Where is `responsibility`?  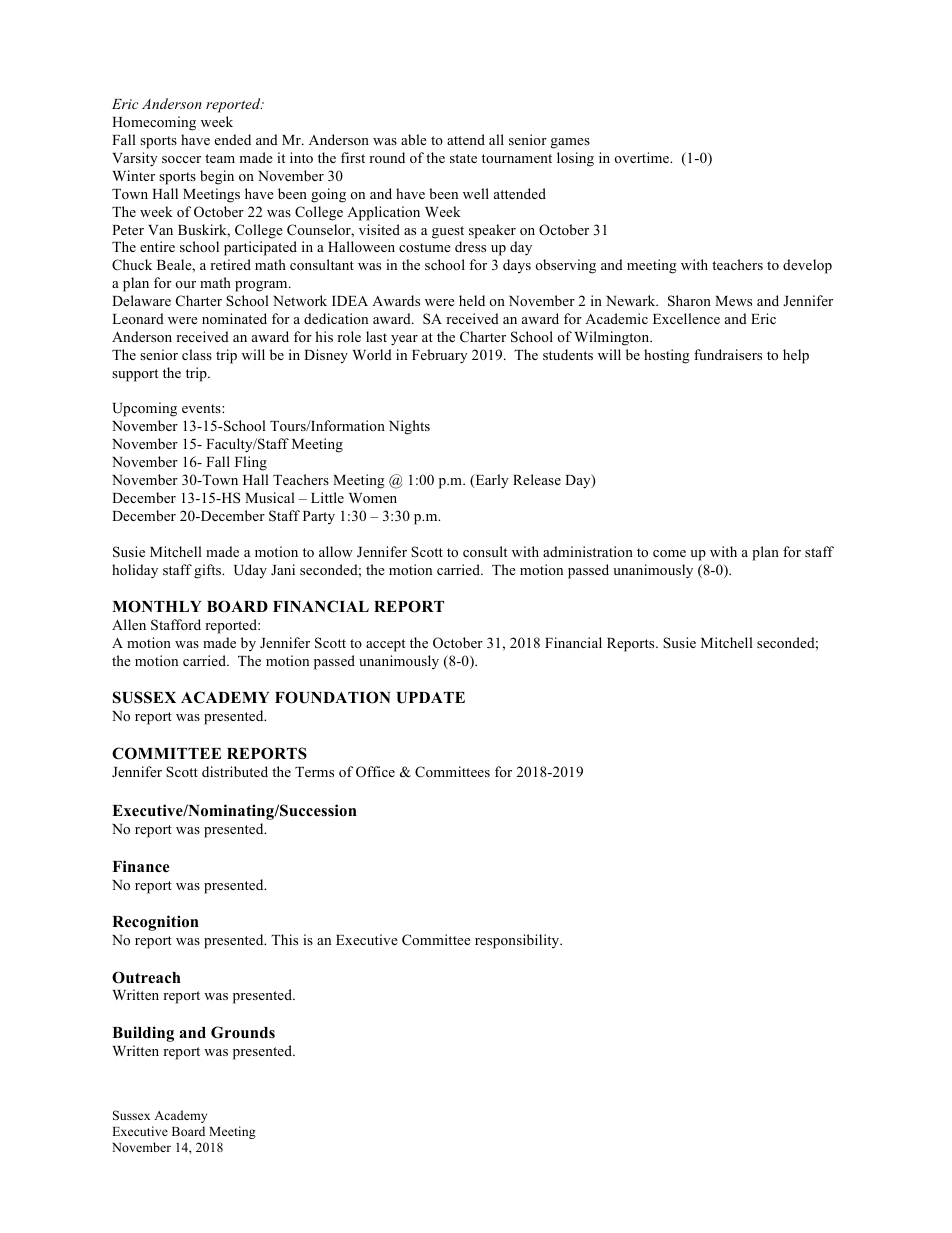
responsibility is located at coordinates (518, 941).
